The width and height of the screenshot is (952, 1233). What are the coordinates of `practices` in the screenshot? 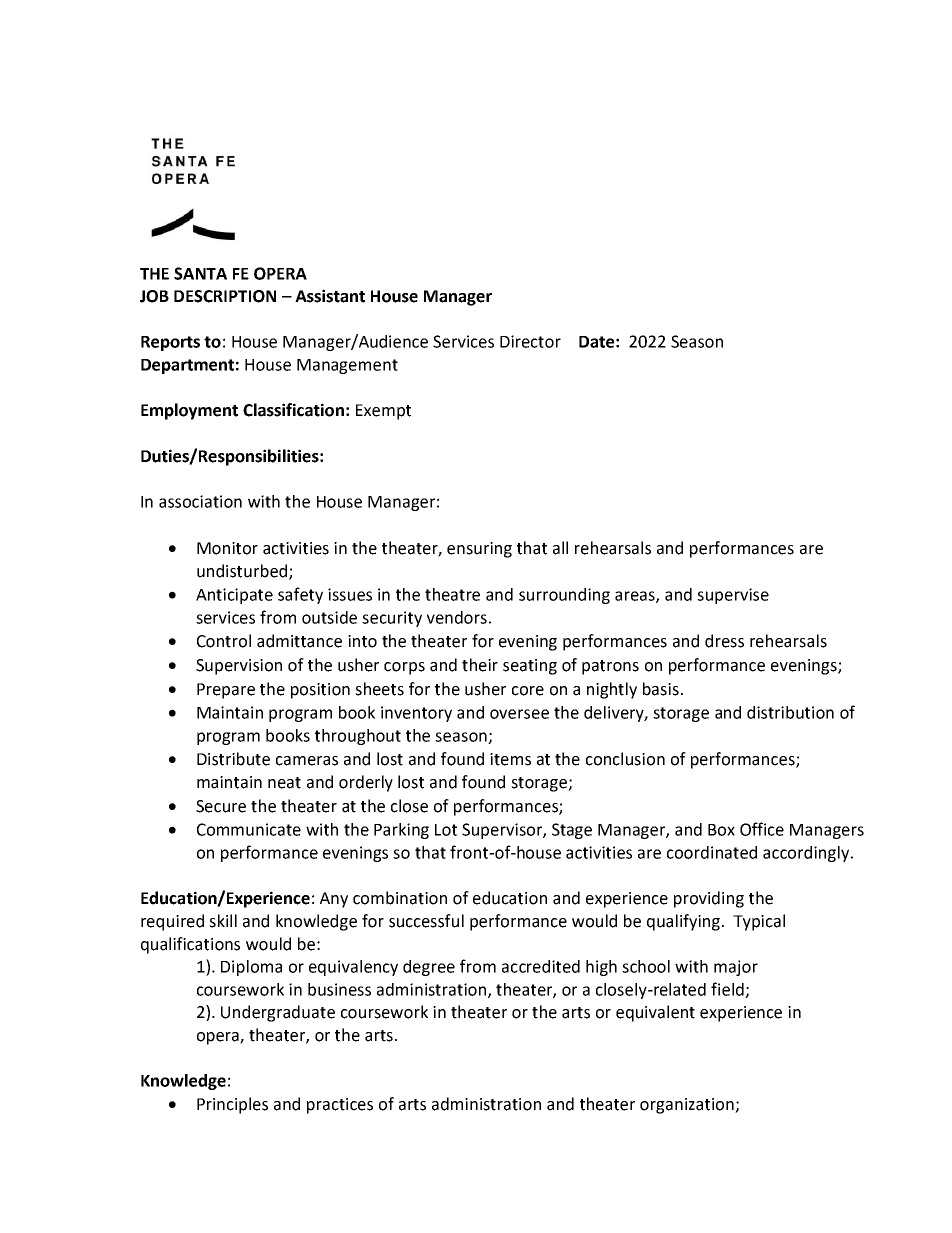 It's located at (340, 1106).
